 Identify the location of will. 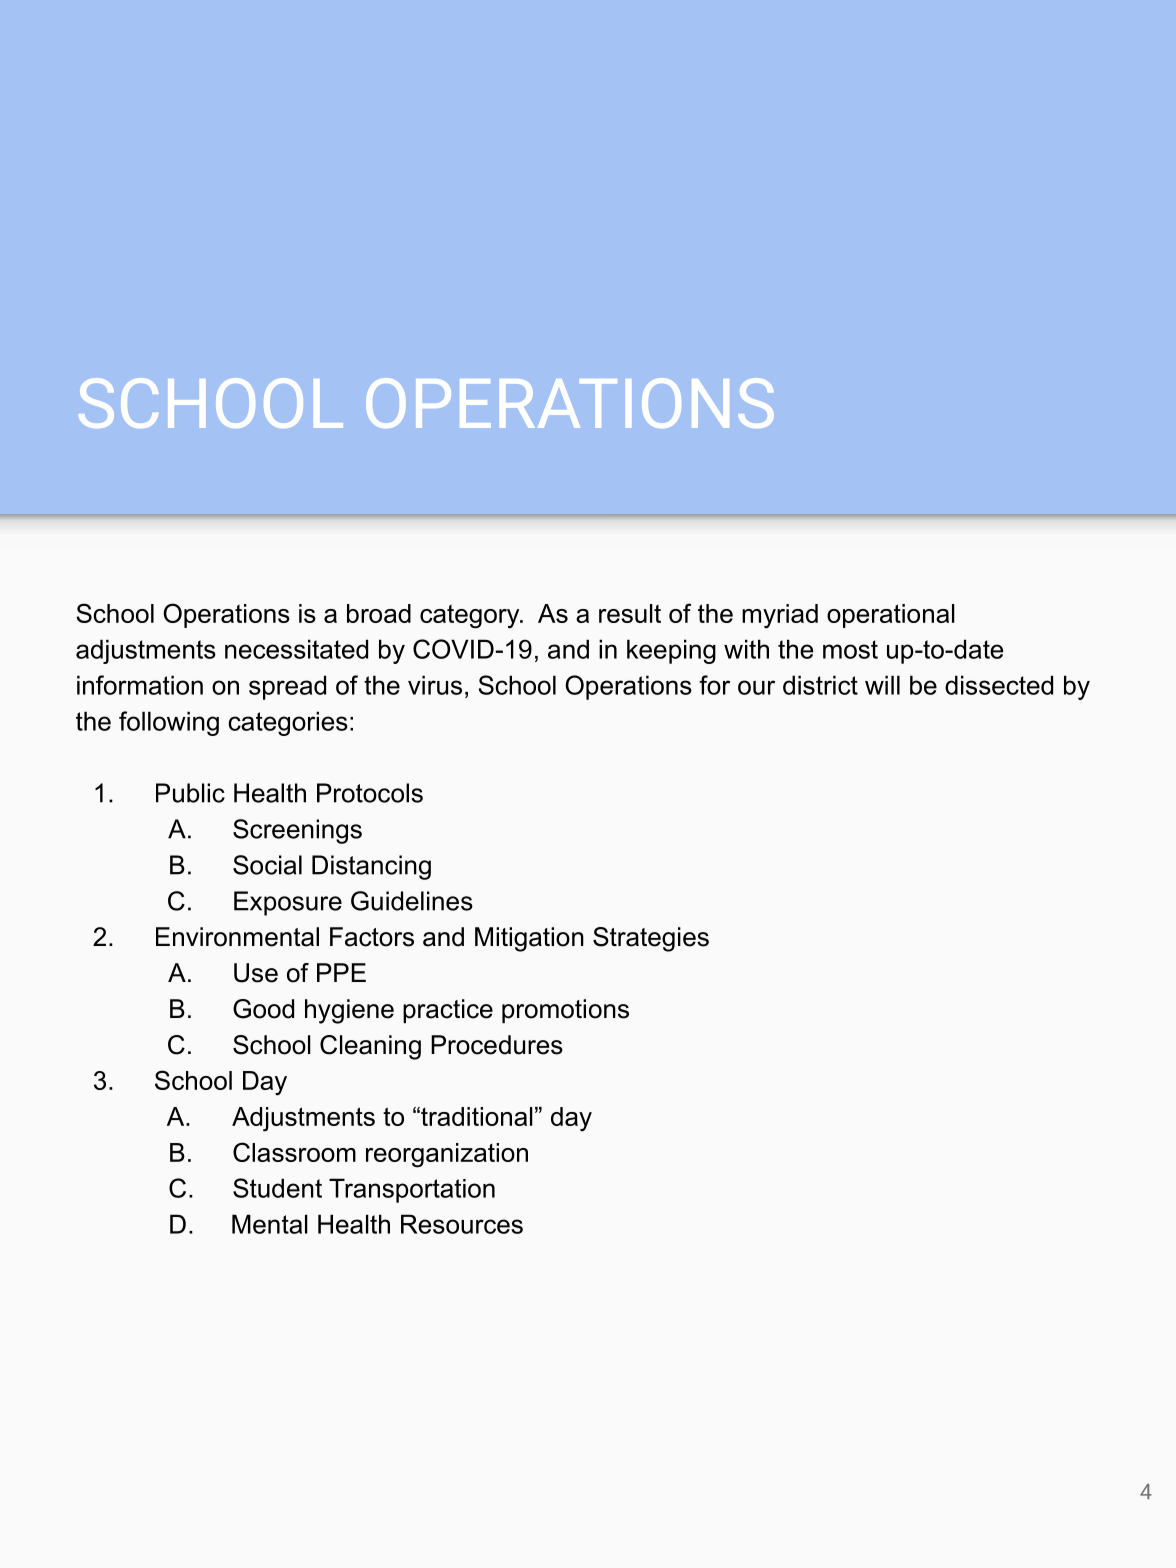
(882, 685).
